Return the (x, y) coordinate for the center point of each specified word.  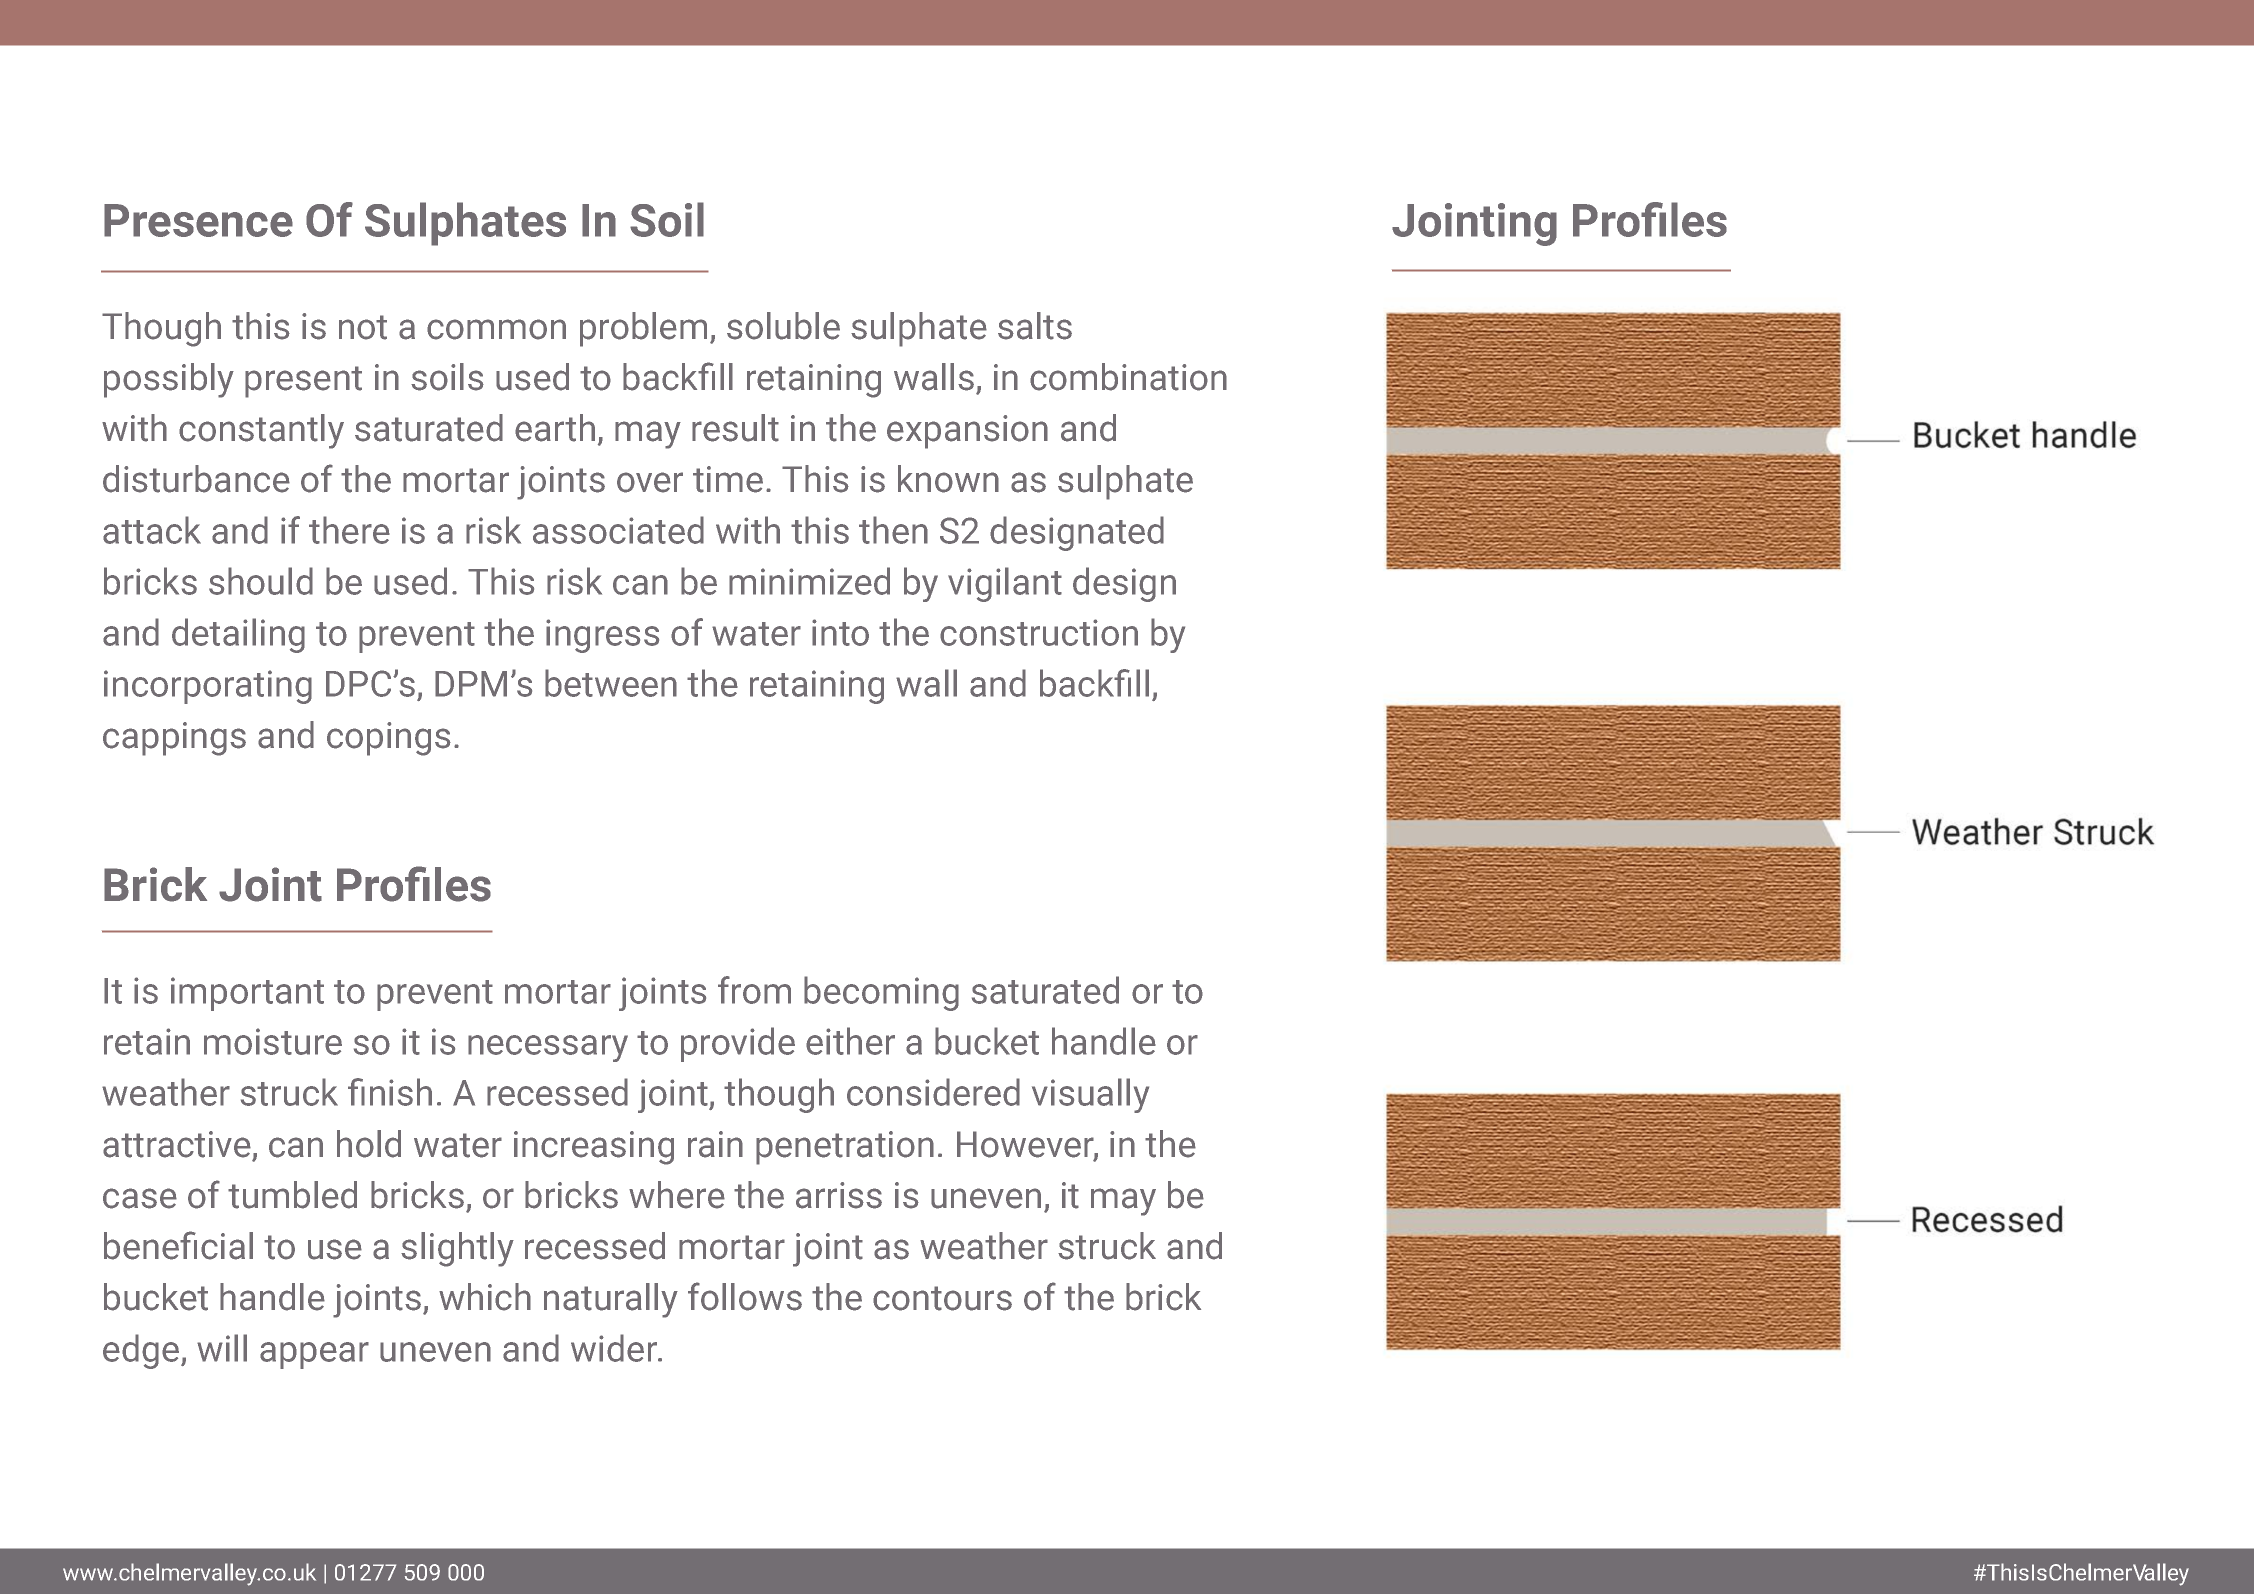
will (222, 1348)
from (754, 990)
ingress (602, 636)
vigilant (1005, 584)
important (247, 994)
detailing (238, 635)
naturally (611, 1300)
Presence (198, 220)
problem (643, 329)
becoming (881, 993)
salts (1035, 326)
